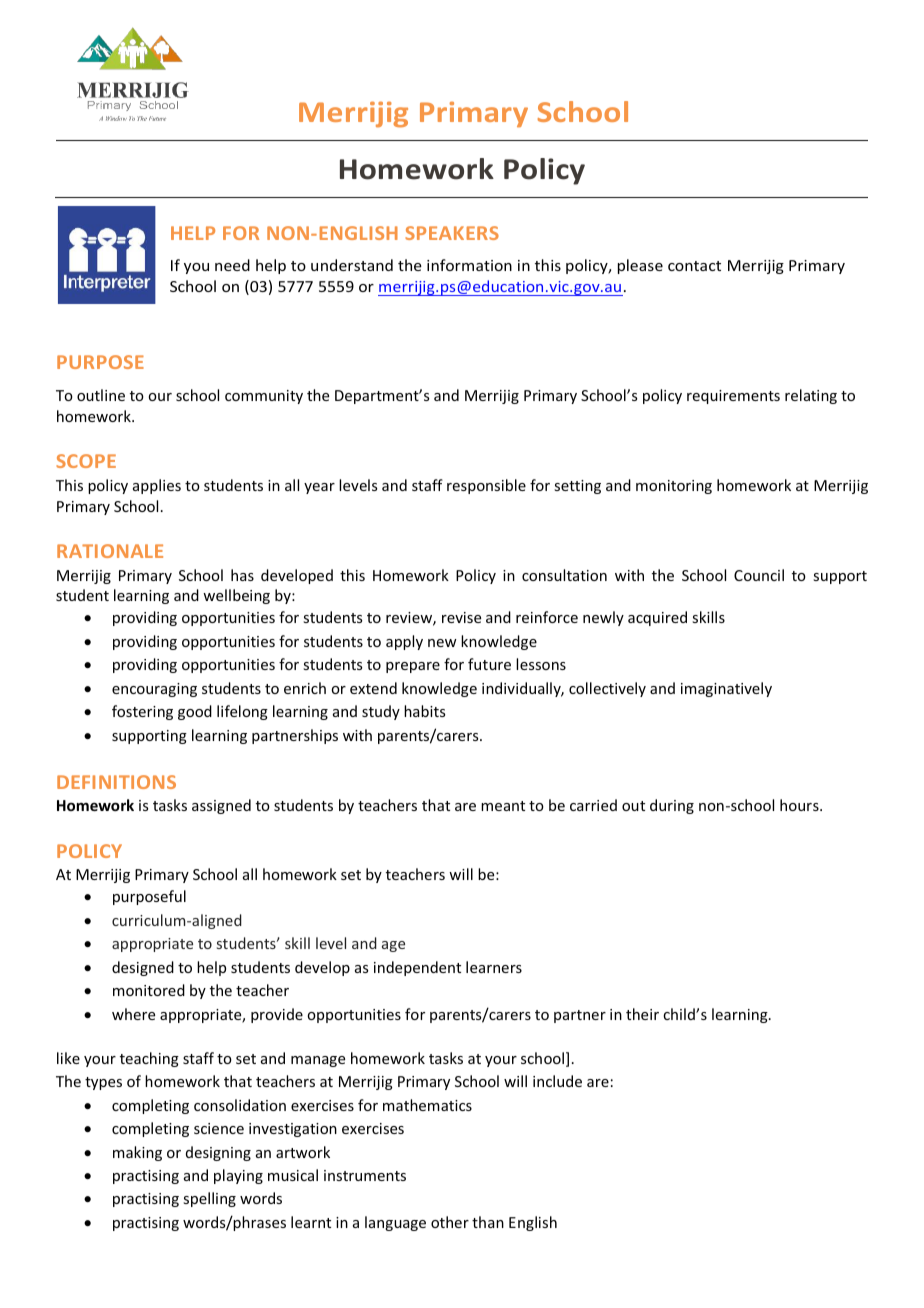  I want to click on imaginatively, so click(726, 689).
